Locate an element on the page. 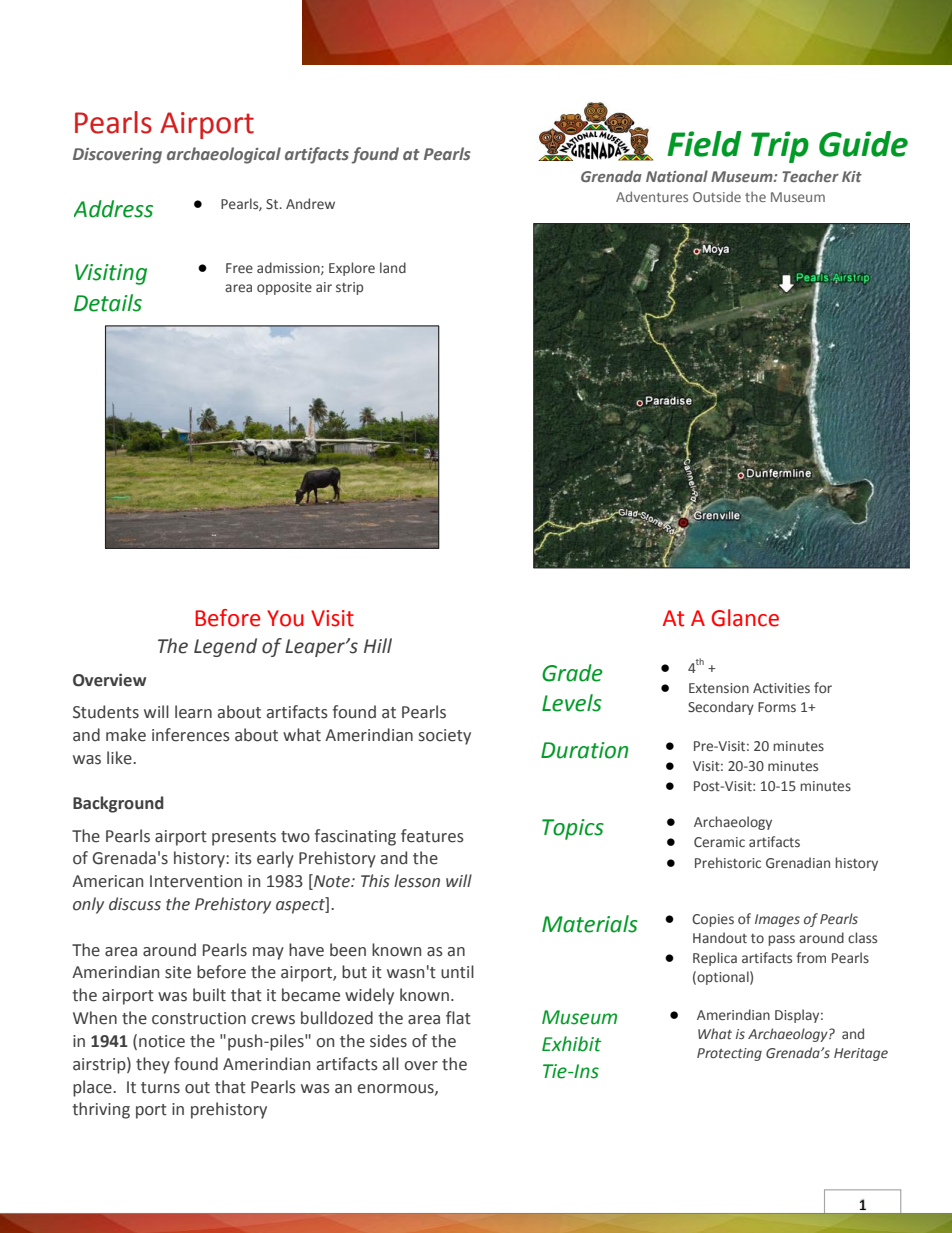 The width and height of the document is (952, 1233). Outside is located at coordinates (717, 196).
